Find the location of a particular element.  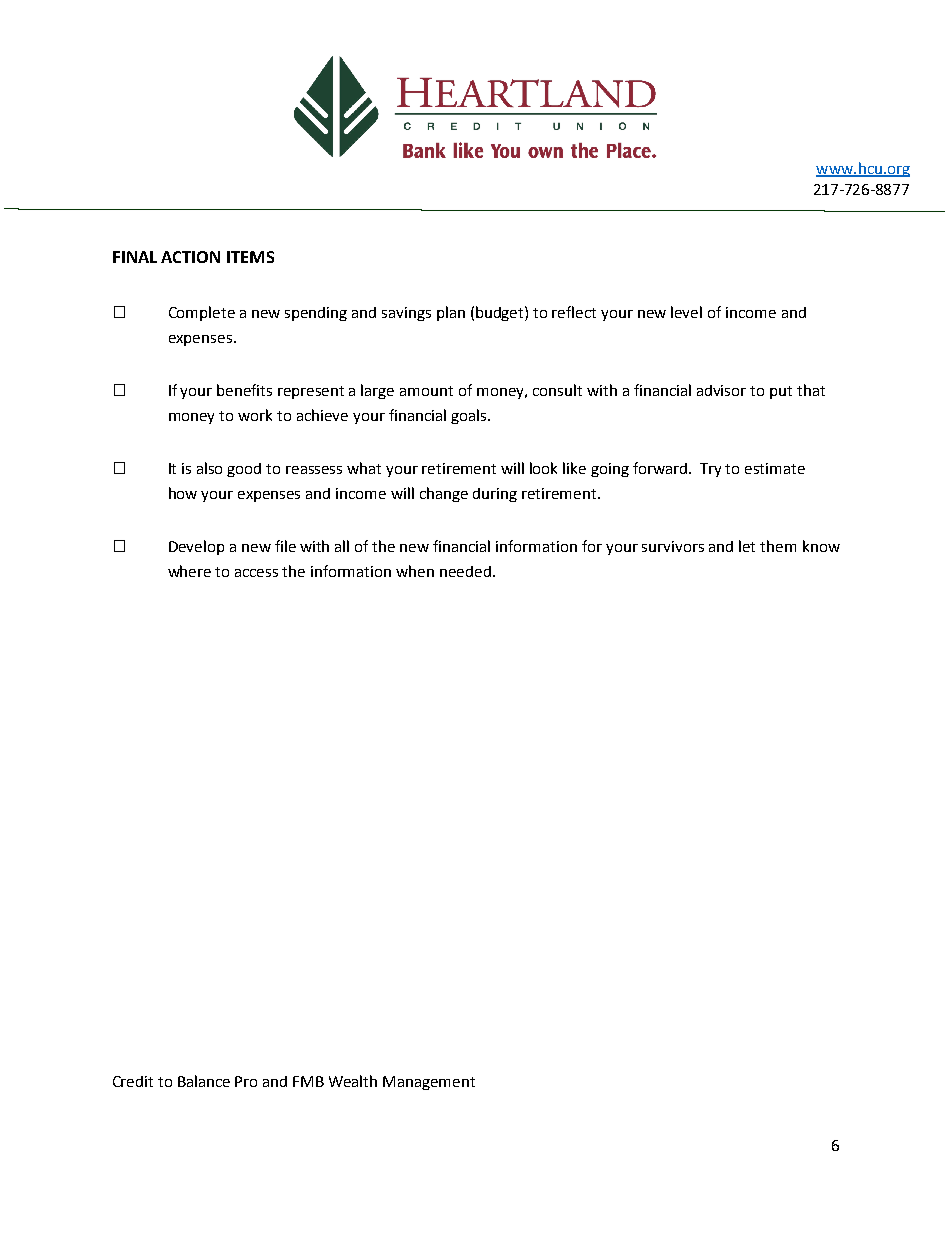

ACTION is located at coordinates (190, 257).
